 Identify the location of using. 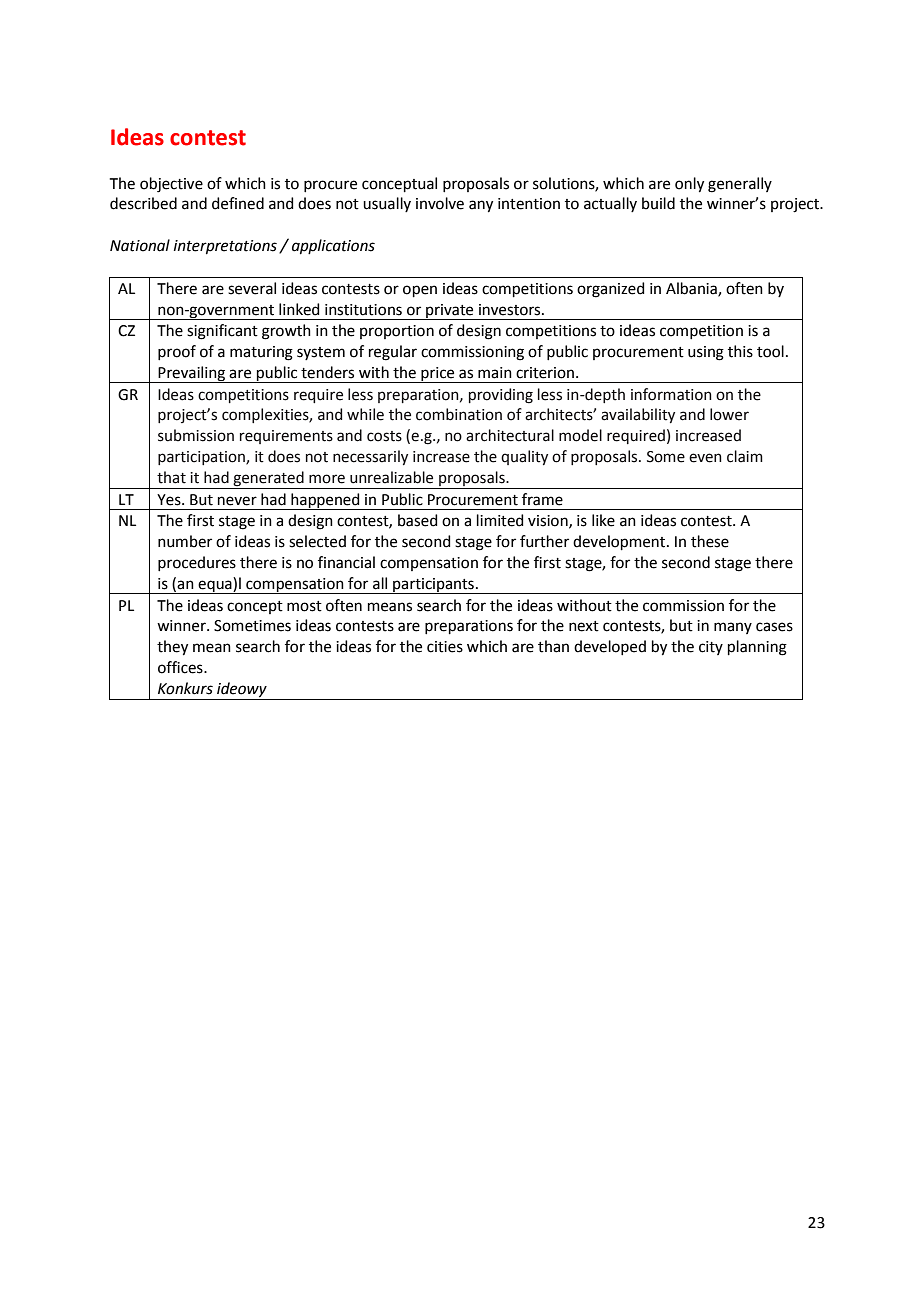
(706, 353).
